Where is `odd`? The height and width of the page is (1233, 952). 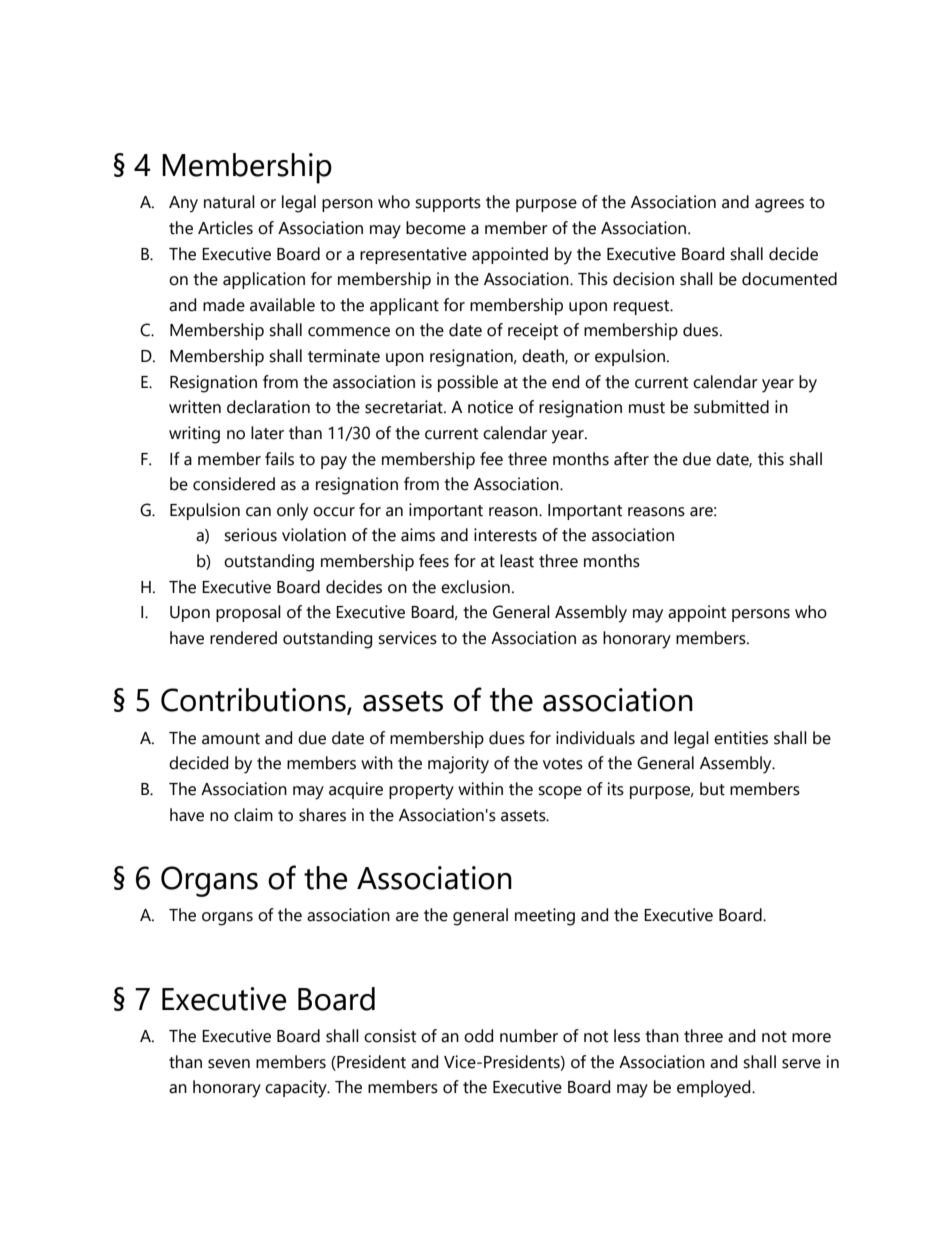 odd is located at coordinates (478, 1036).
